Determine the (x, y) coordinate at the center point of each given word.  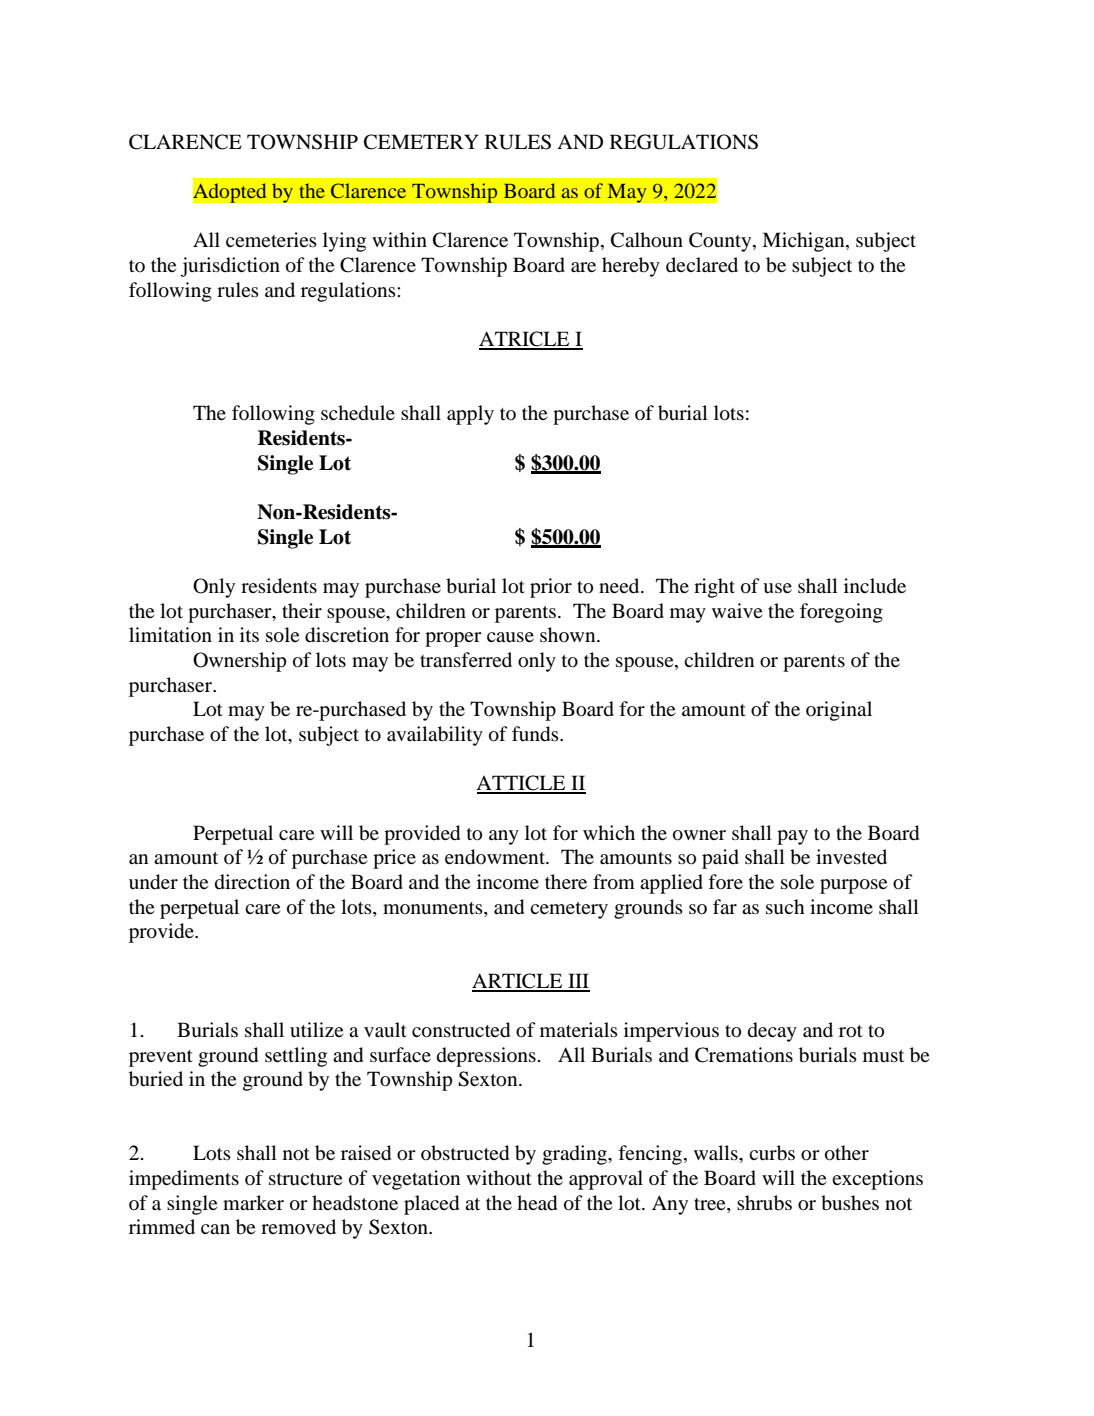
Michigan (804, 242)
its (249, 634)
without (499, 1178)
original (839, 711)
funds (536, 734)
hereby (631, 267)
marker (253, 1202)
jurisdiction (230, 267)
